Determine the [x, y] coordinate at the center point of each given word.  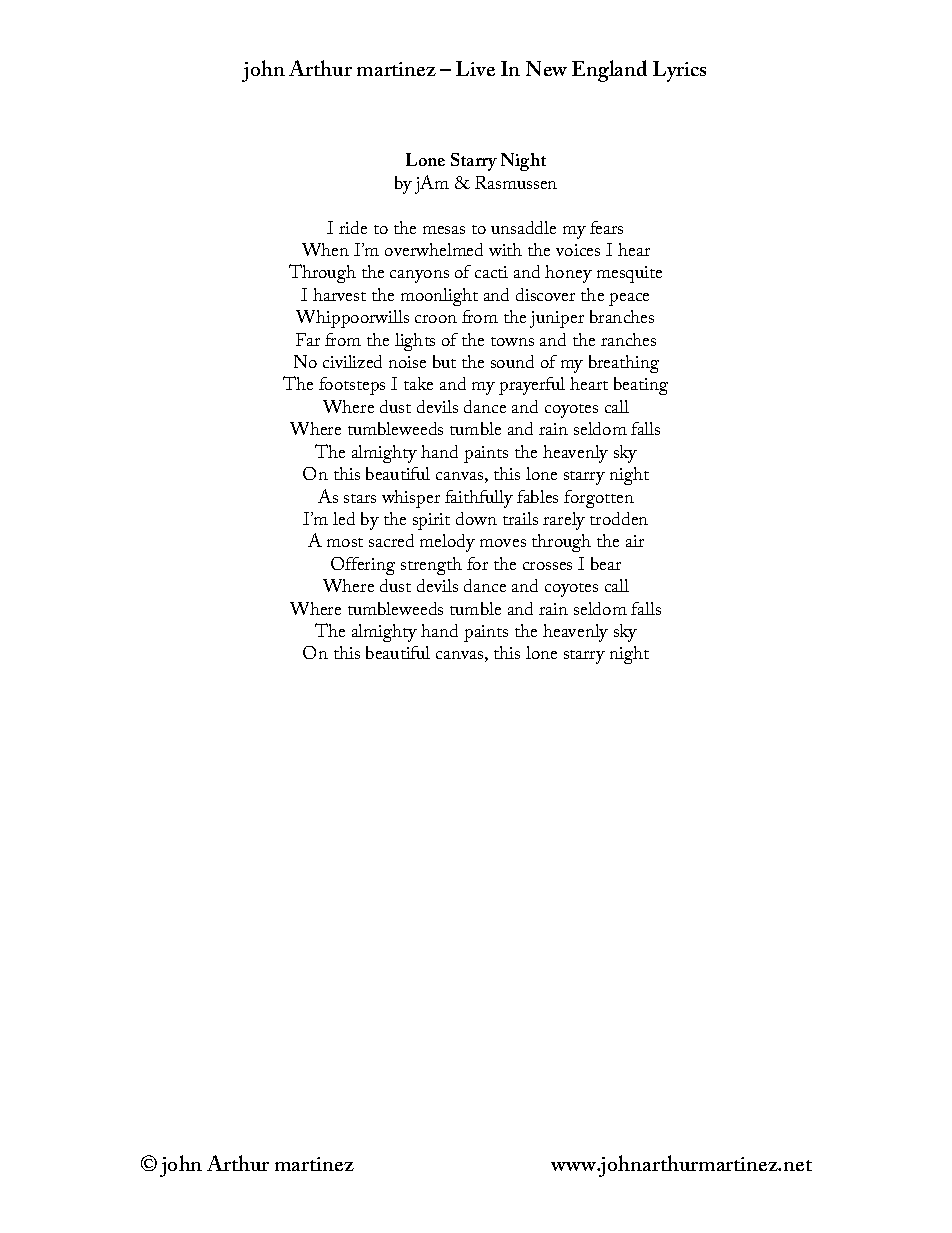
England [609, 71]
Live [475, 68]
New [546, 68]
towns [512, 341]
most [345, 542]
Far [308, 339]
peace [629, 299]
